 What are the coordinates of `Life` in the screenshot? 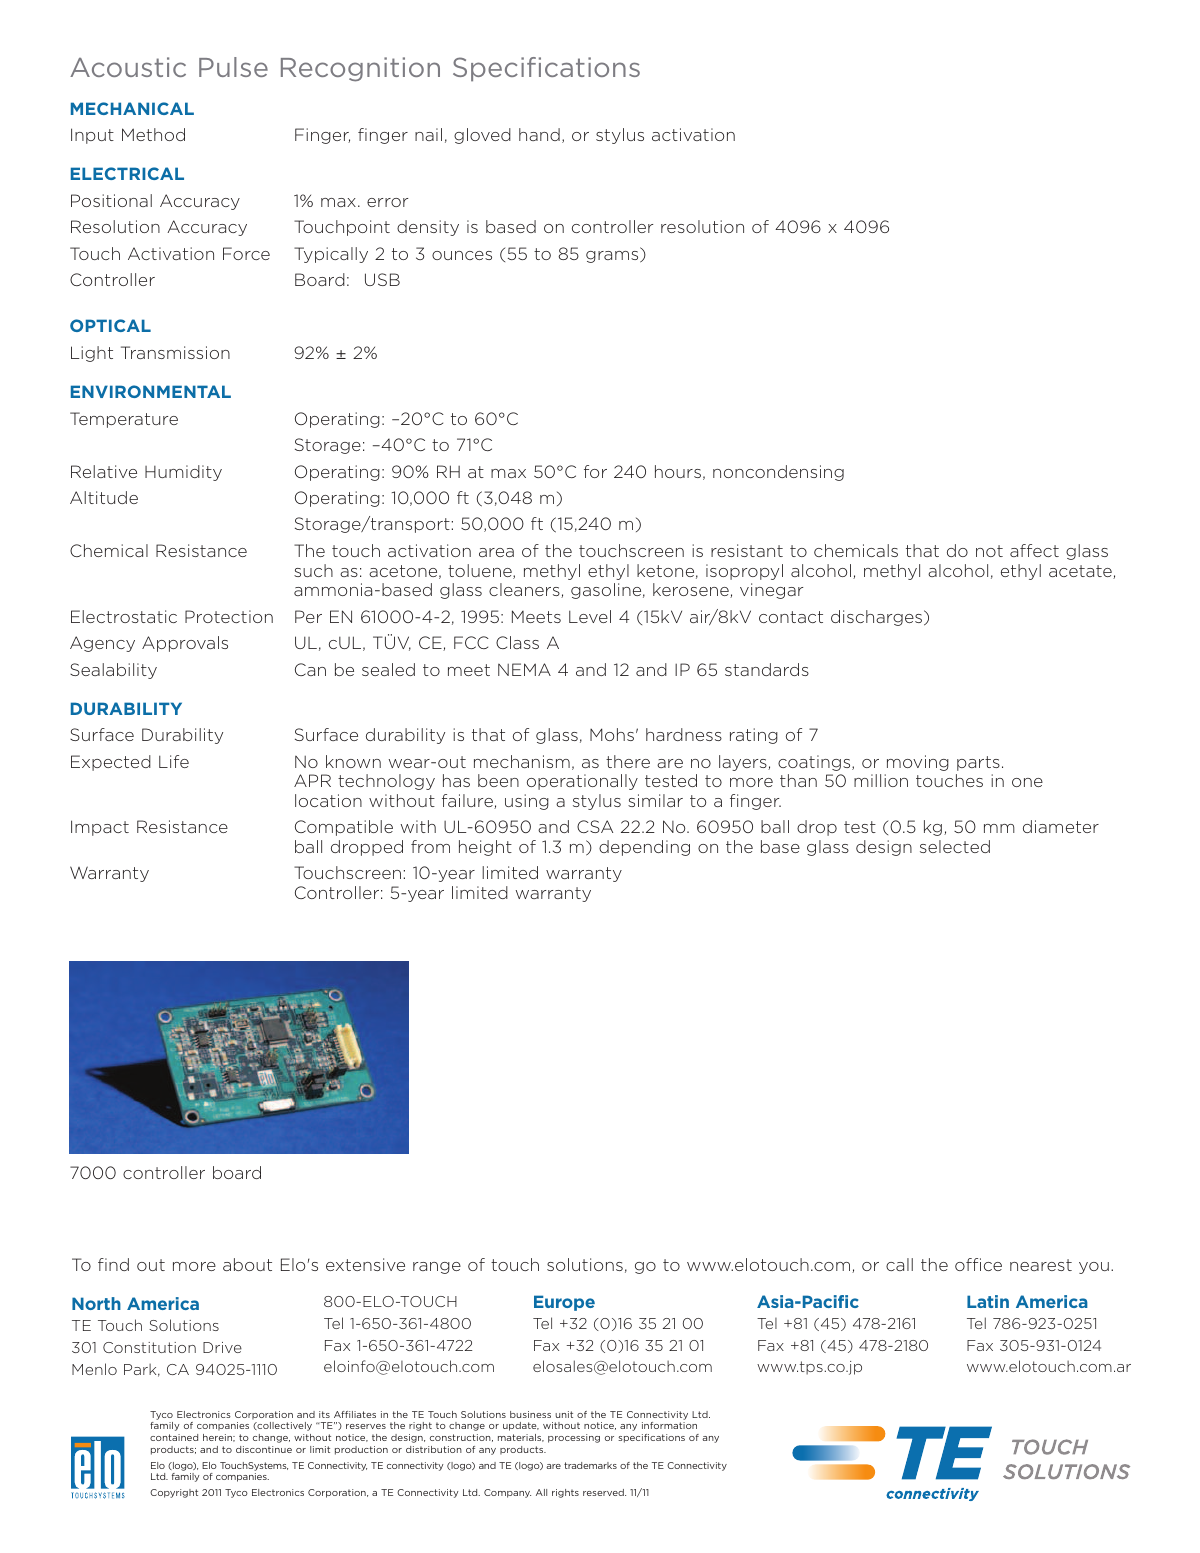 It's located at (174, 761).
